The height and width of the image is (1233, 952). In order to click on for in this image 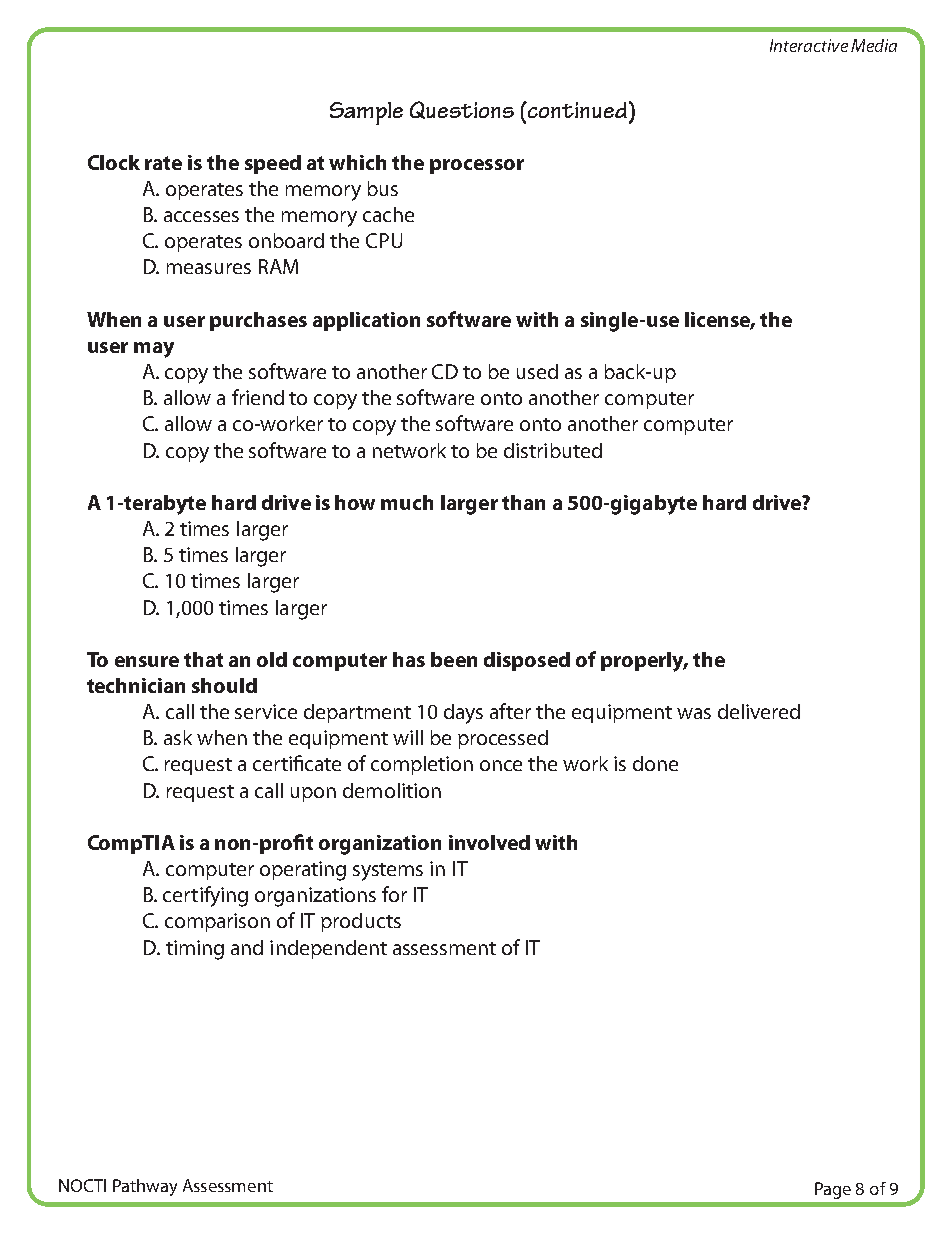, I will do `click(394, 894)`.
